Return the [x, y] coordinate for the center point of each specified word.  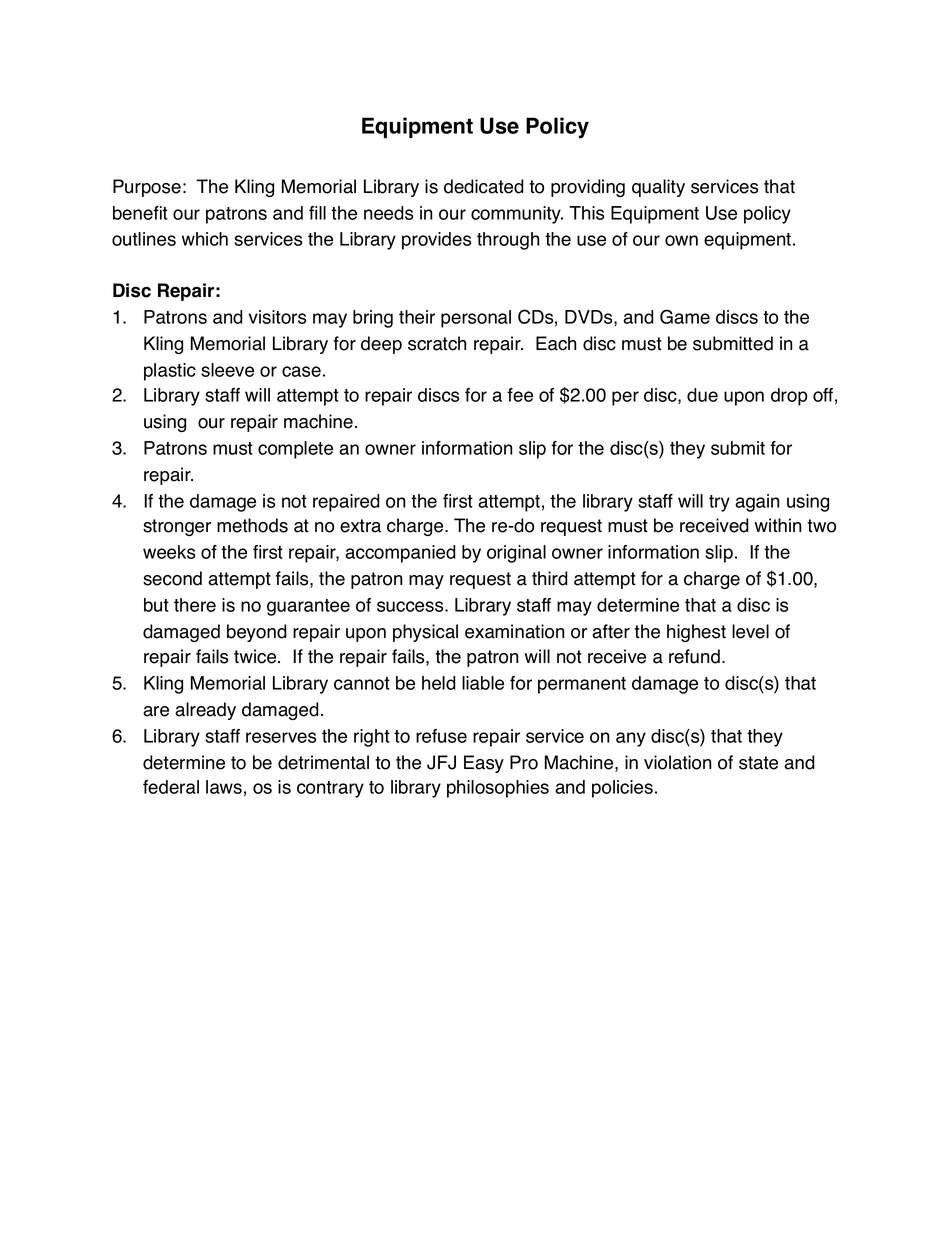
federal [171, 787]
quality [658, 188]
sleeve [227, 370]
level [750, 631]
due [702, 395]
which [205, 239]
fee [520, 395]
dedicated [484, 186]
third [550, 578]
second [172, 578]
